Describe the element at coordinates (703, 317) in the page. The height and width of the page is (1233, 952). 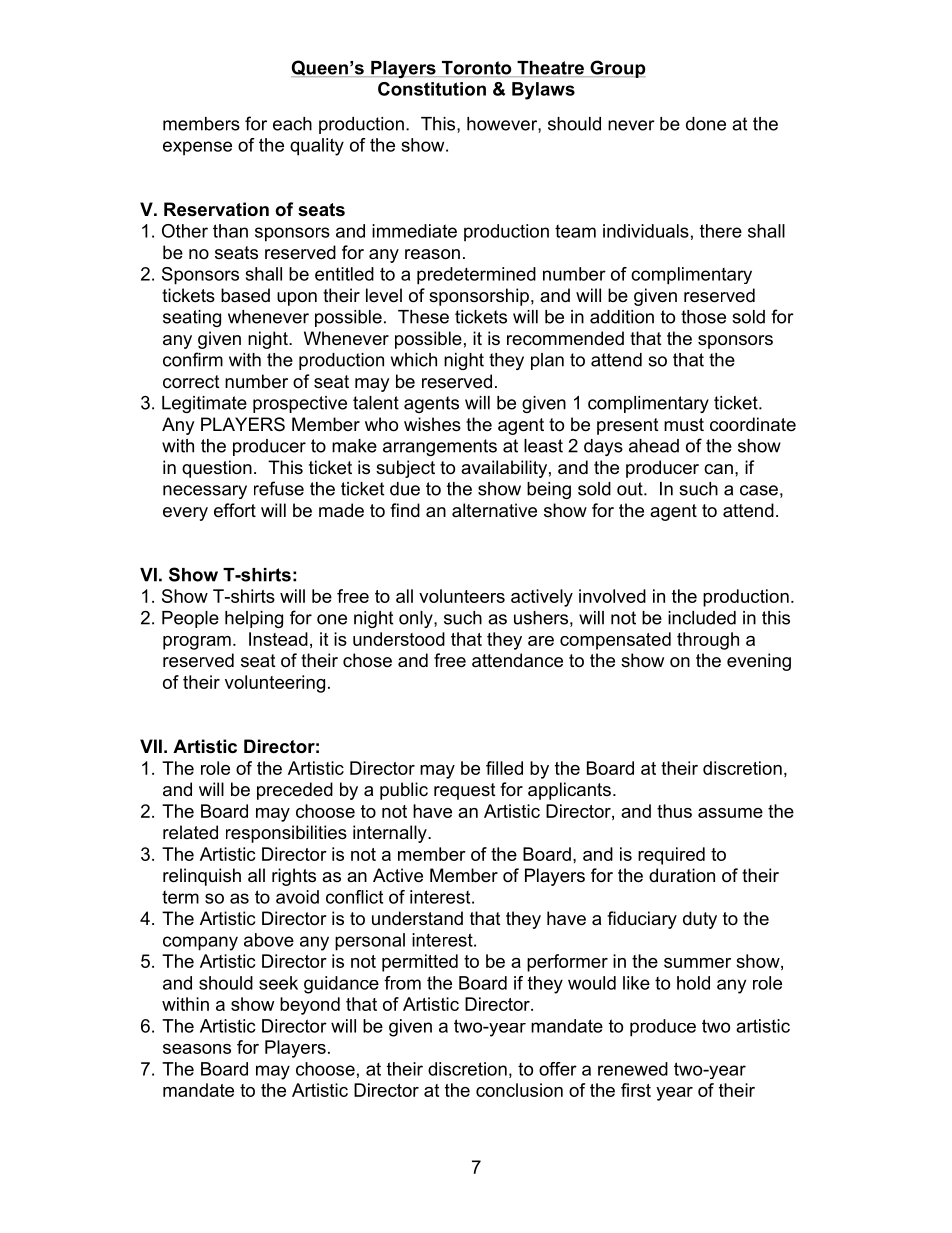
I see `those` at that location.
